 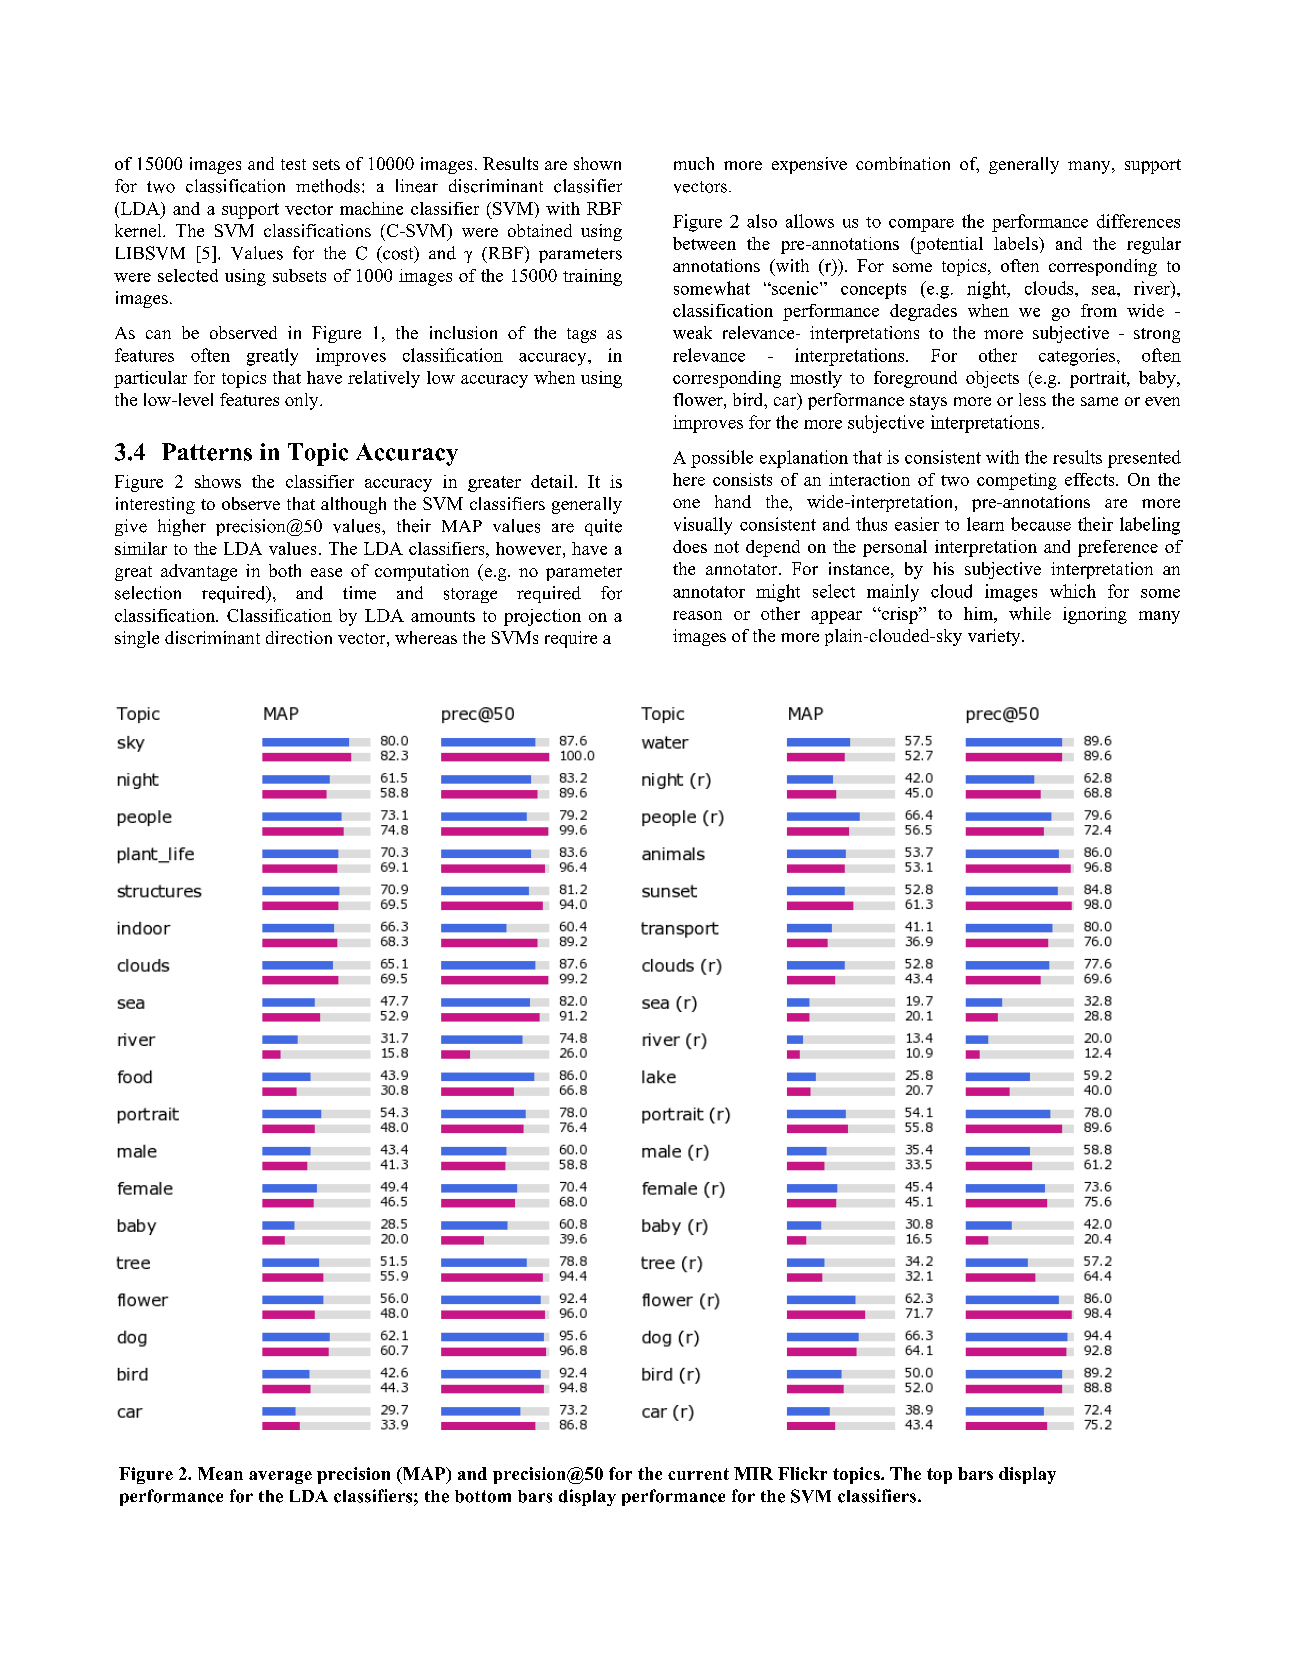 What do you see at coordinates (1017, 481) in the image?
I see `competing` at bounding box center [1017, 481].
